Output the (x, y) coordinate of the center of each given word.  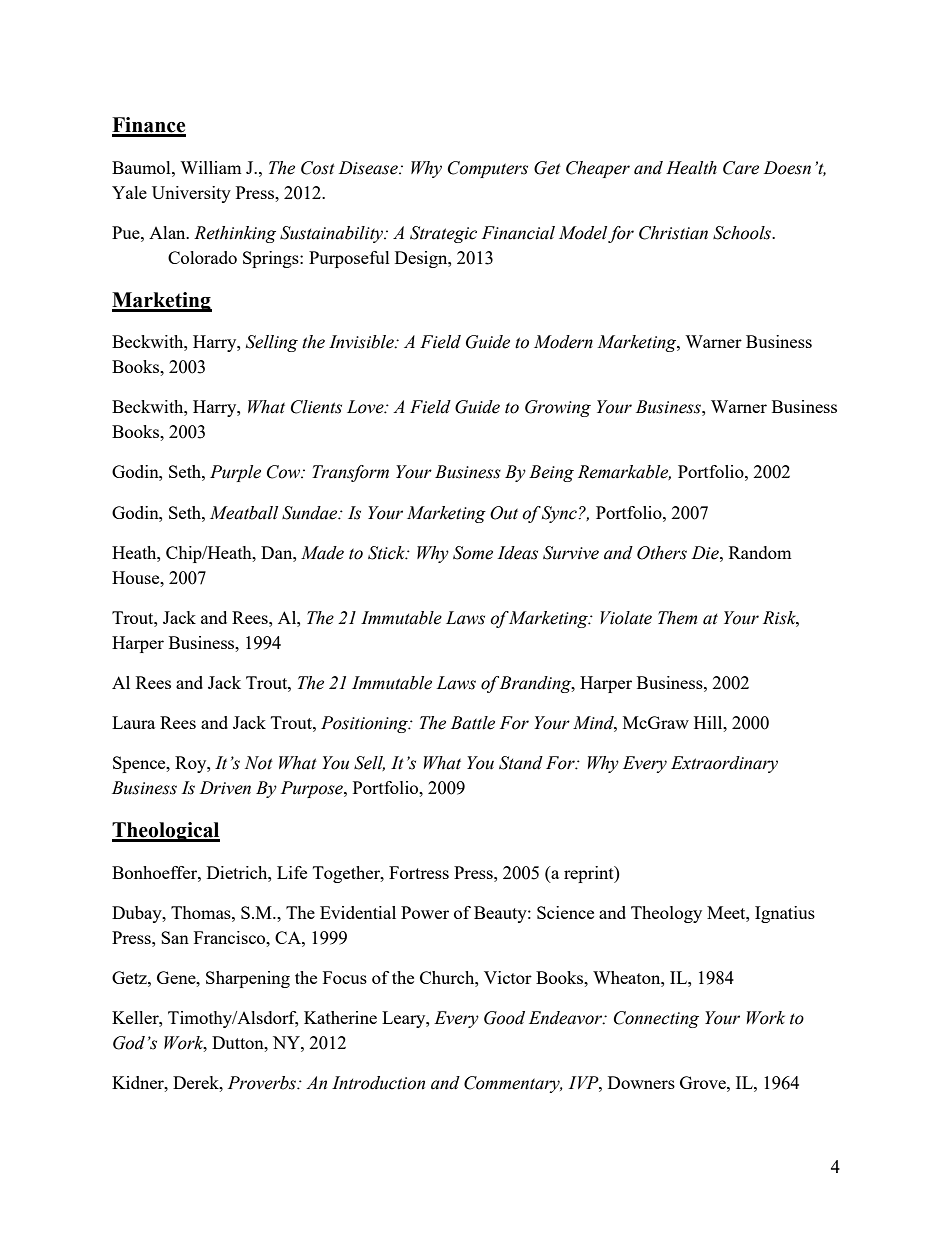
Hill (709, 722)
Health (691, 168)
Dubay (138, 914)
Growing (558, 408)
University (191, 194)
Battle (473, 723)
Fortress (419, 872)
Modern (563, 342)
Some (473, 553)
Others (662, 553)
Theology (666, 914)
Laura (133, 722)
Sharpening (248, 979)
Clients (316, 407)
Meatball (244, 513)
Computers (488, 169)
